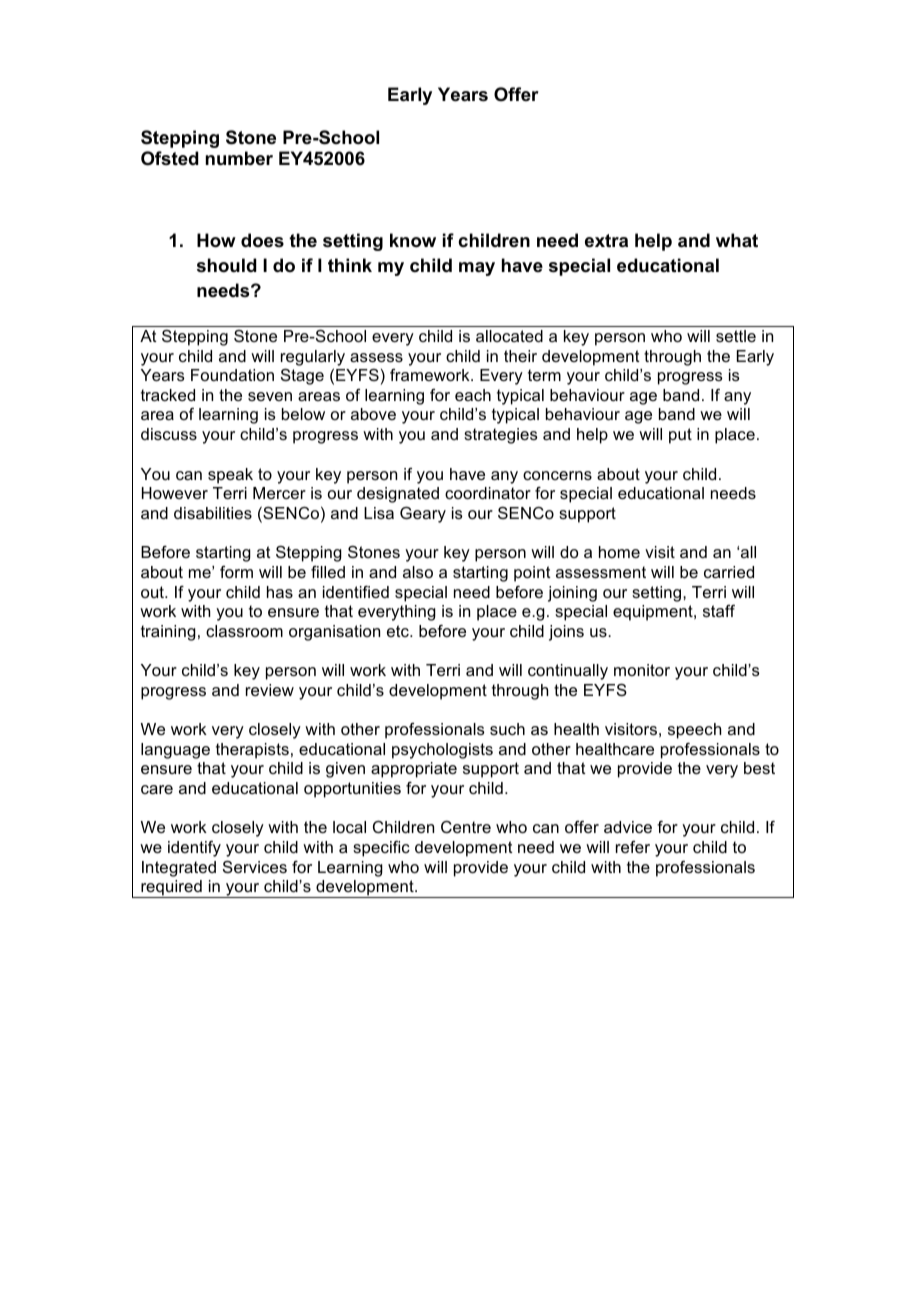  What do you see at coordinates (736, 336) in the document?
I see `settle` at bounding box center [736, 336].
